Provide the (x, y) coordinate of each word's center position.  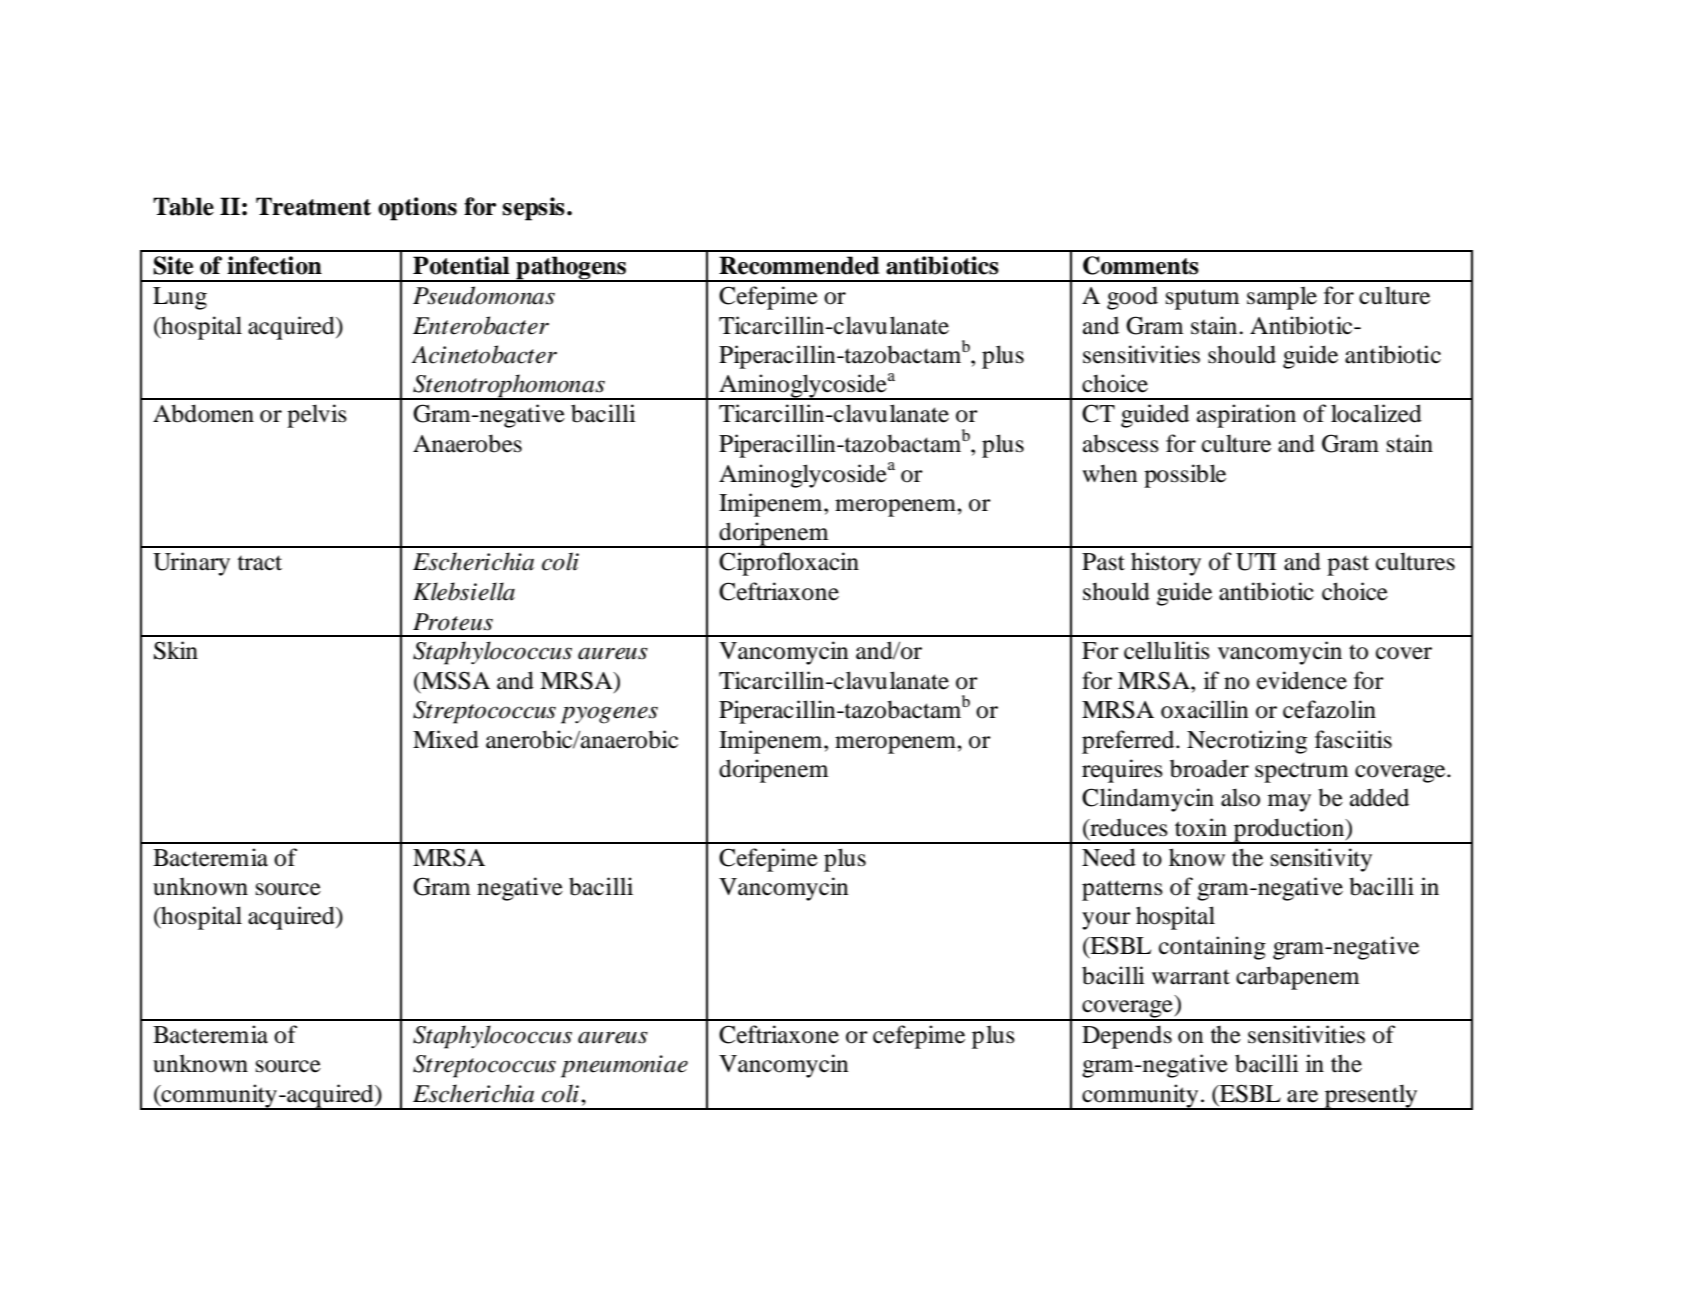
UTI (1256, 562)
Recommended (799, 265)
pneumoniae (624, 1066)
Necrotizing (1247, 742)
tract (260, 563)
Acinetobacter (484, 354)
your (1106, 921)
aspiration (1246, 416)
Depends (1127, 1037)
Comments (1141, 265)
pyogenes (609, 715)
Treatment (313, 206)
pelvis (317, 416)
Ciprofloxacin (789, 564)
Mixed (446, 739)
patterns (1122, 890)
